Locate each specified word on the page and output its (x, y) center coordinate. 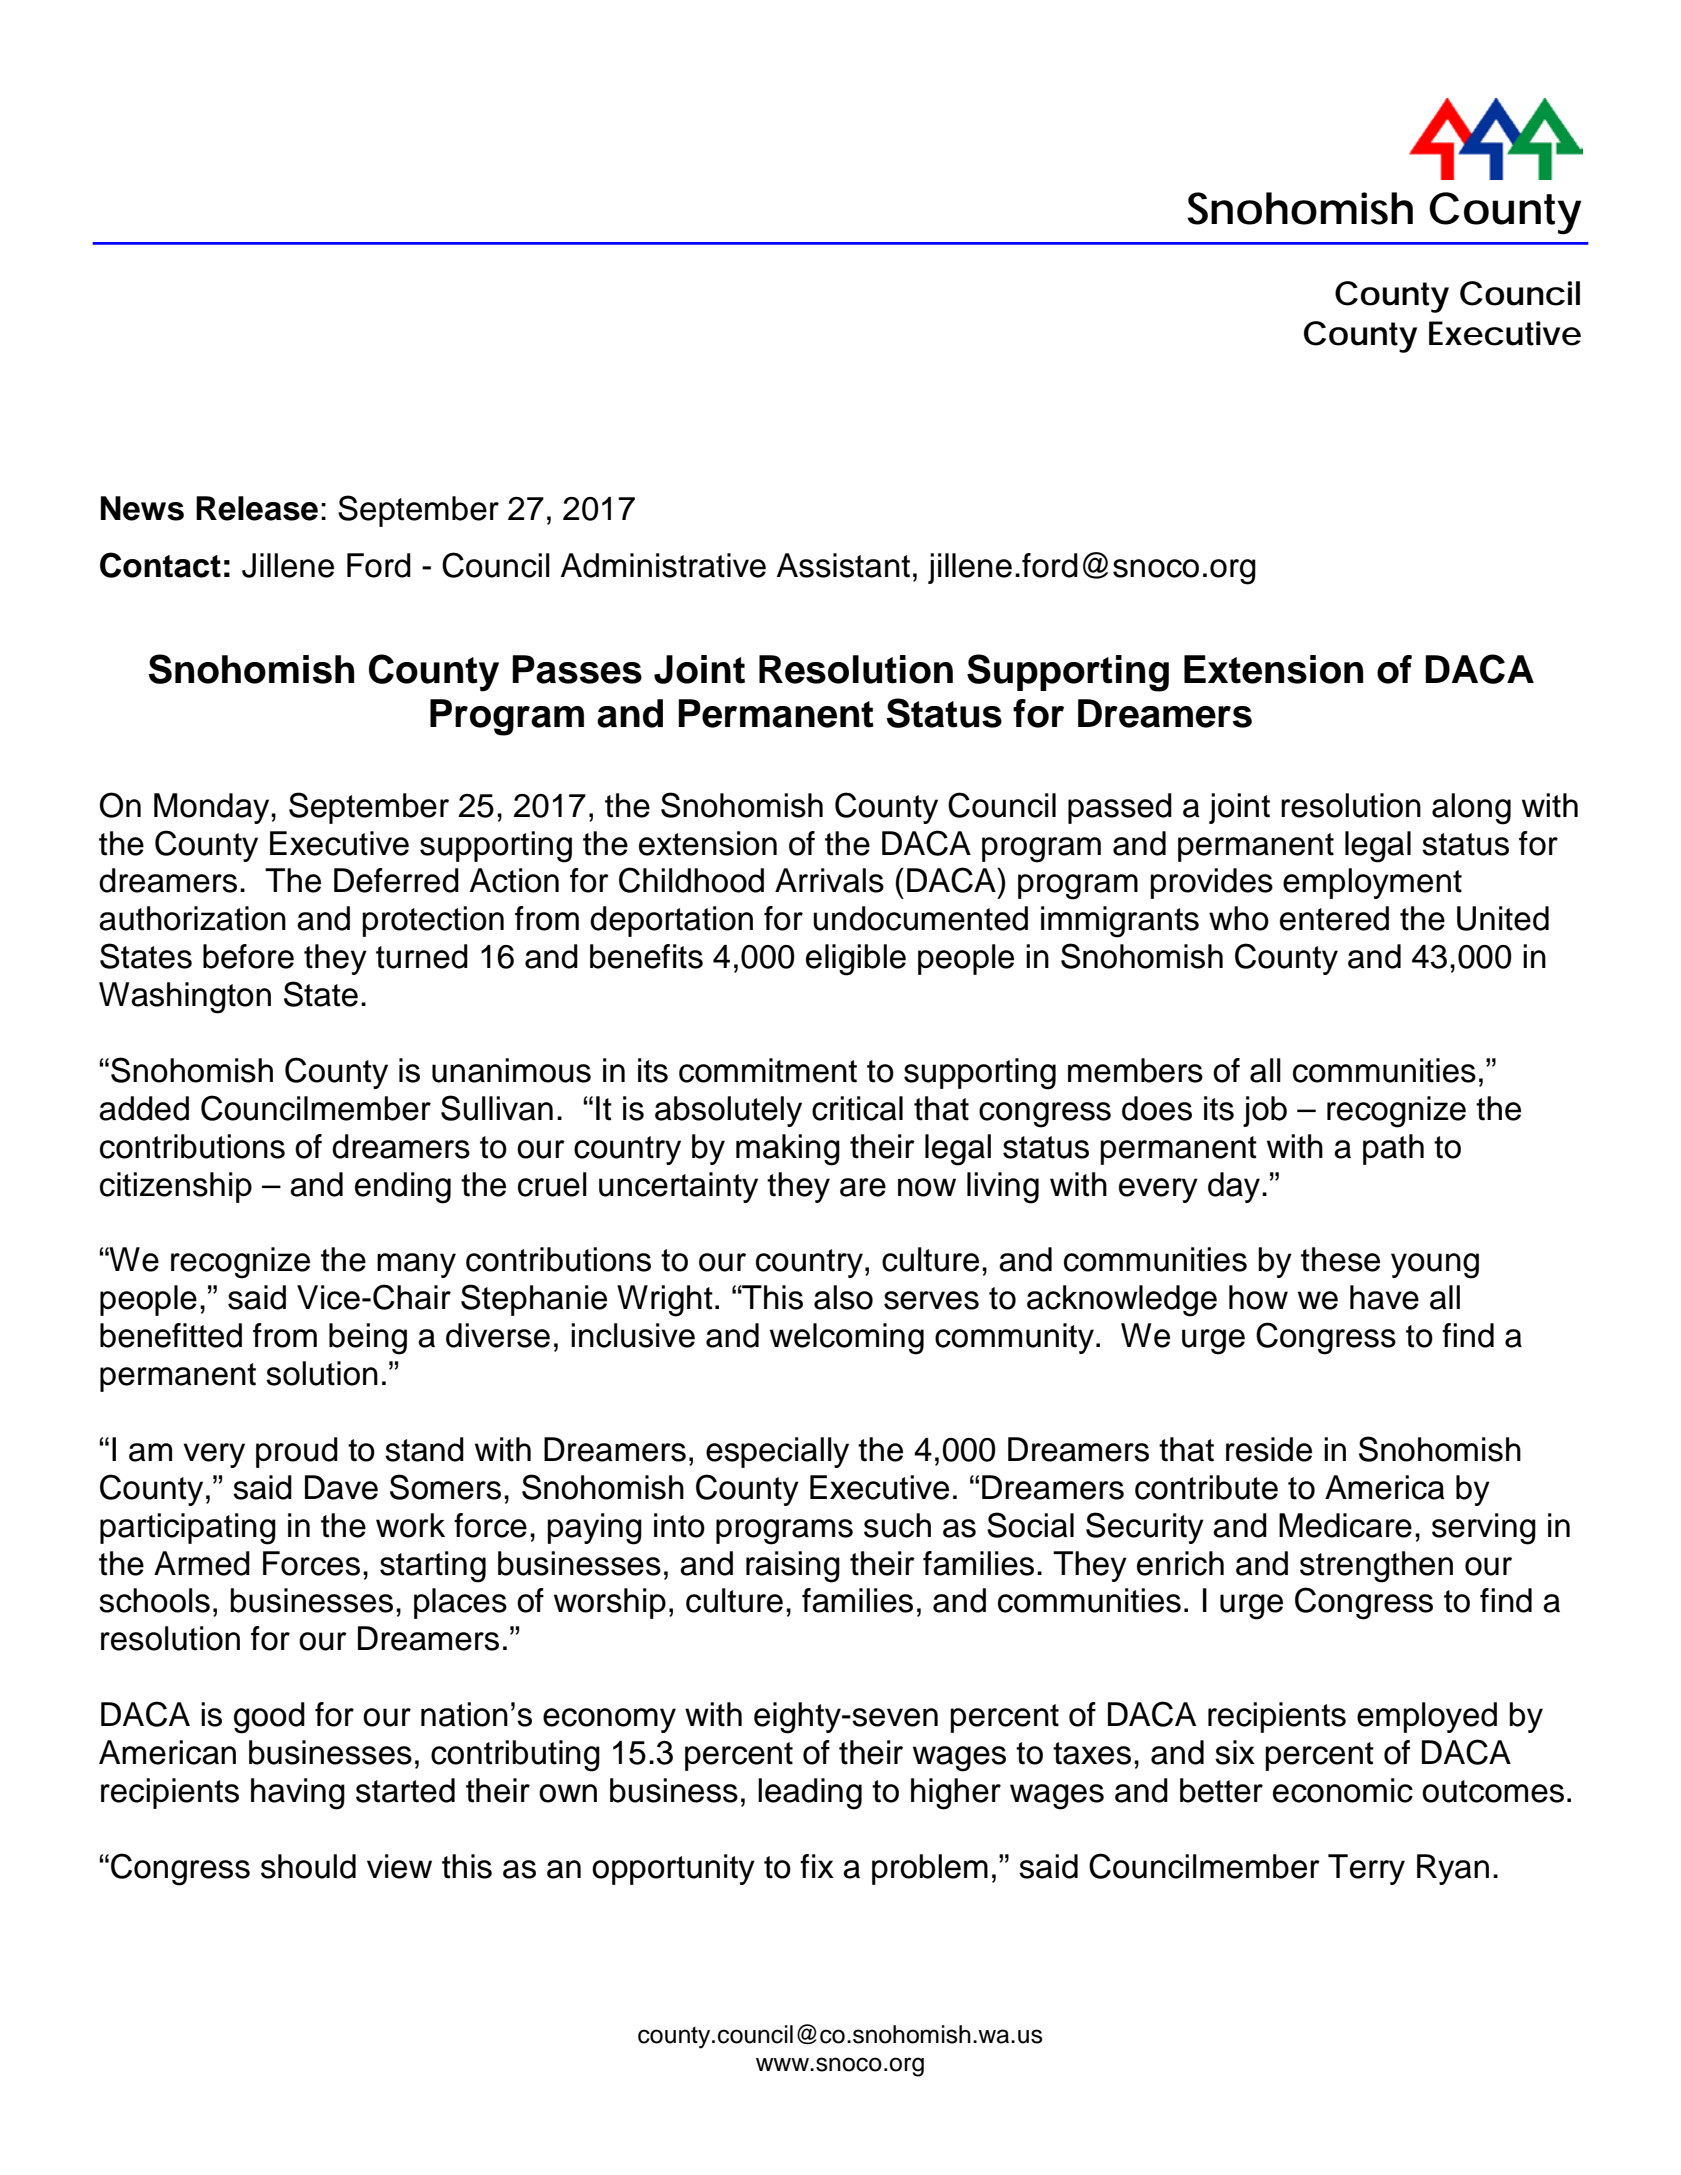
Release (257, 508)
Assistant (843, 565)
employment (1372, 883)
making (788, 1150)
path (1393, 1149)
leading (810, 1794)
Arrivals (829, 880)
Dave (341, 1487)
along (1471, 809)
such (897, 1525)
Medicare (1345, 1525)
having (298, 1794)
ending (403, 1188)
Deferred (396, 880)
